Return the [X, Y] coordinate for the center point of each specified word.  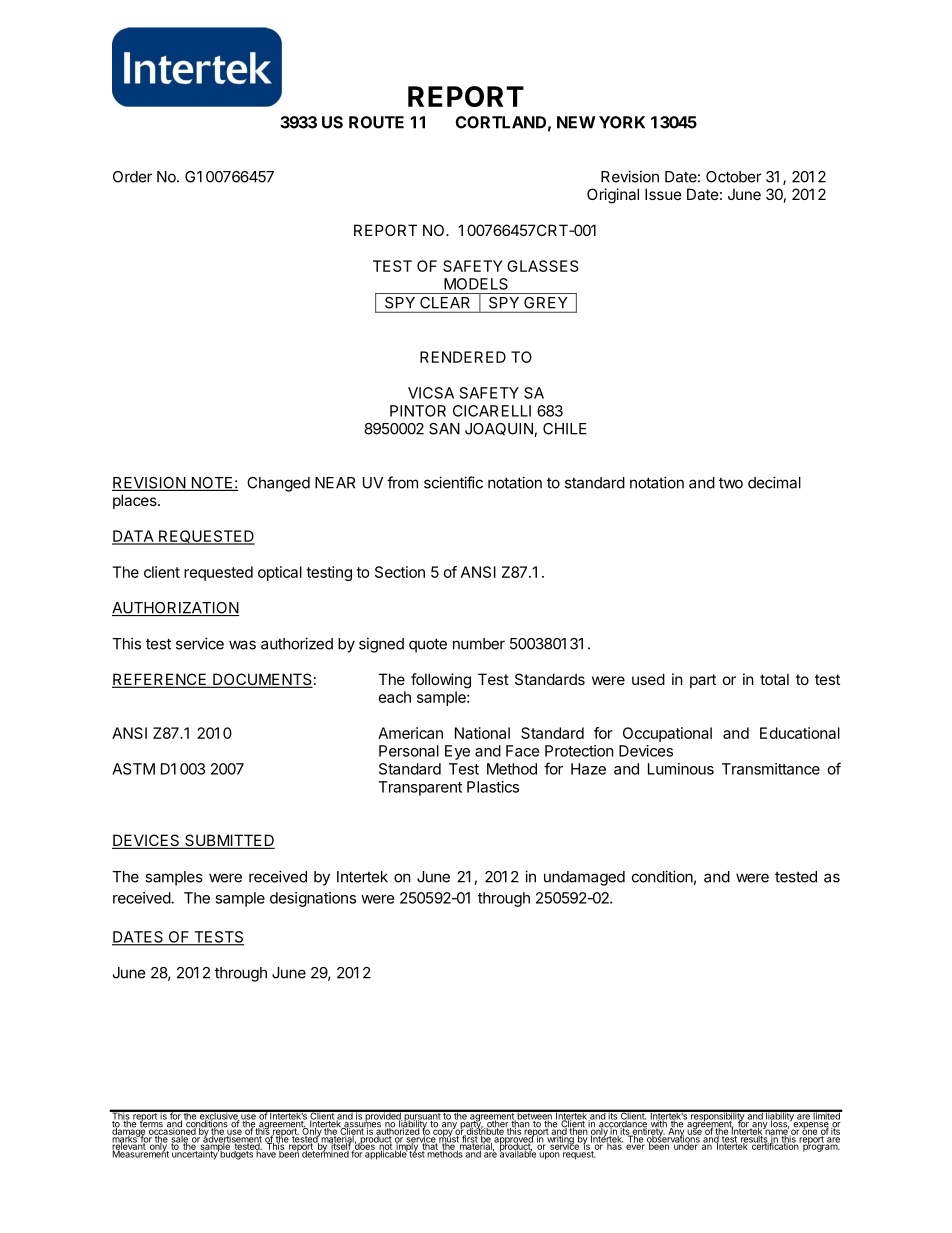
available [519, 1153]
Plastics [493, 787]
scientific [453, 482]
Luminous [681, 769]
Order [132, 177]
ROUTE [376, 122]
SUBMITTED [229, 841]
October [734, 177]
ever [635, 1146]
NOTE [212, 484]
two [731, 483]
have [266, 1153]
